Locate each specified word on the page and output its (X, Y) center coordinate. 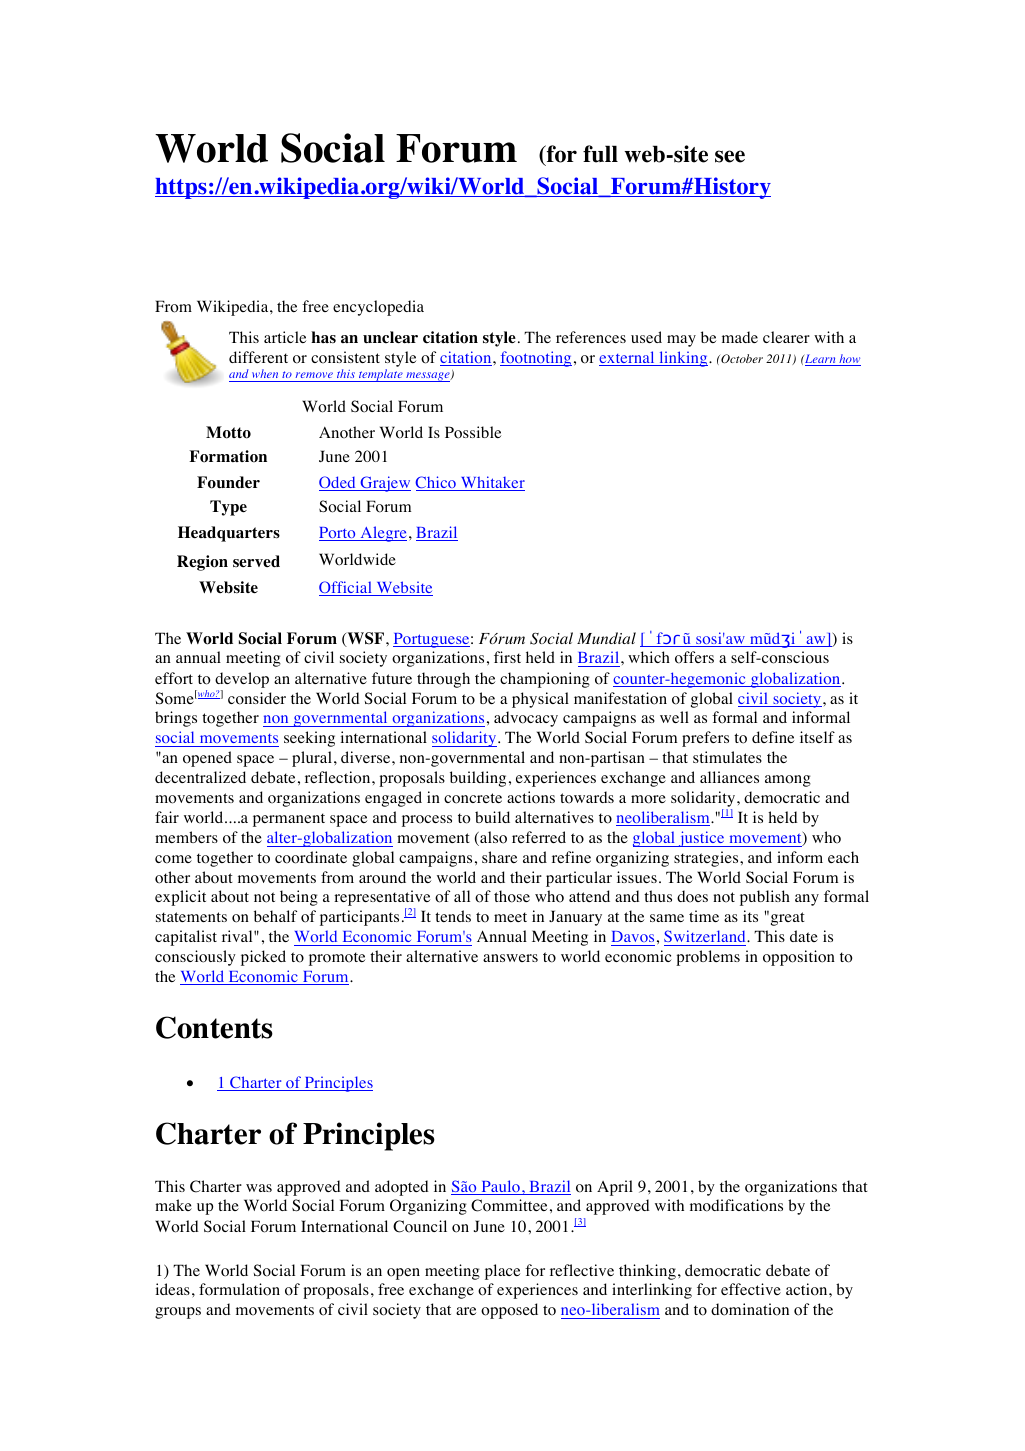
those (512, 896)
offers (694, 657)
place (502, 1272)
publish (765, 898)
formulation (239, 1289)
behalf (275, 916)
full (600, 154)
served (256, 561)
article (285, 337)
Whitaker (491, 483)
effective (751, 1289)
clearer (786, 337)
